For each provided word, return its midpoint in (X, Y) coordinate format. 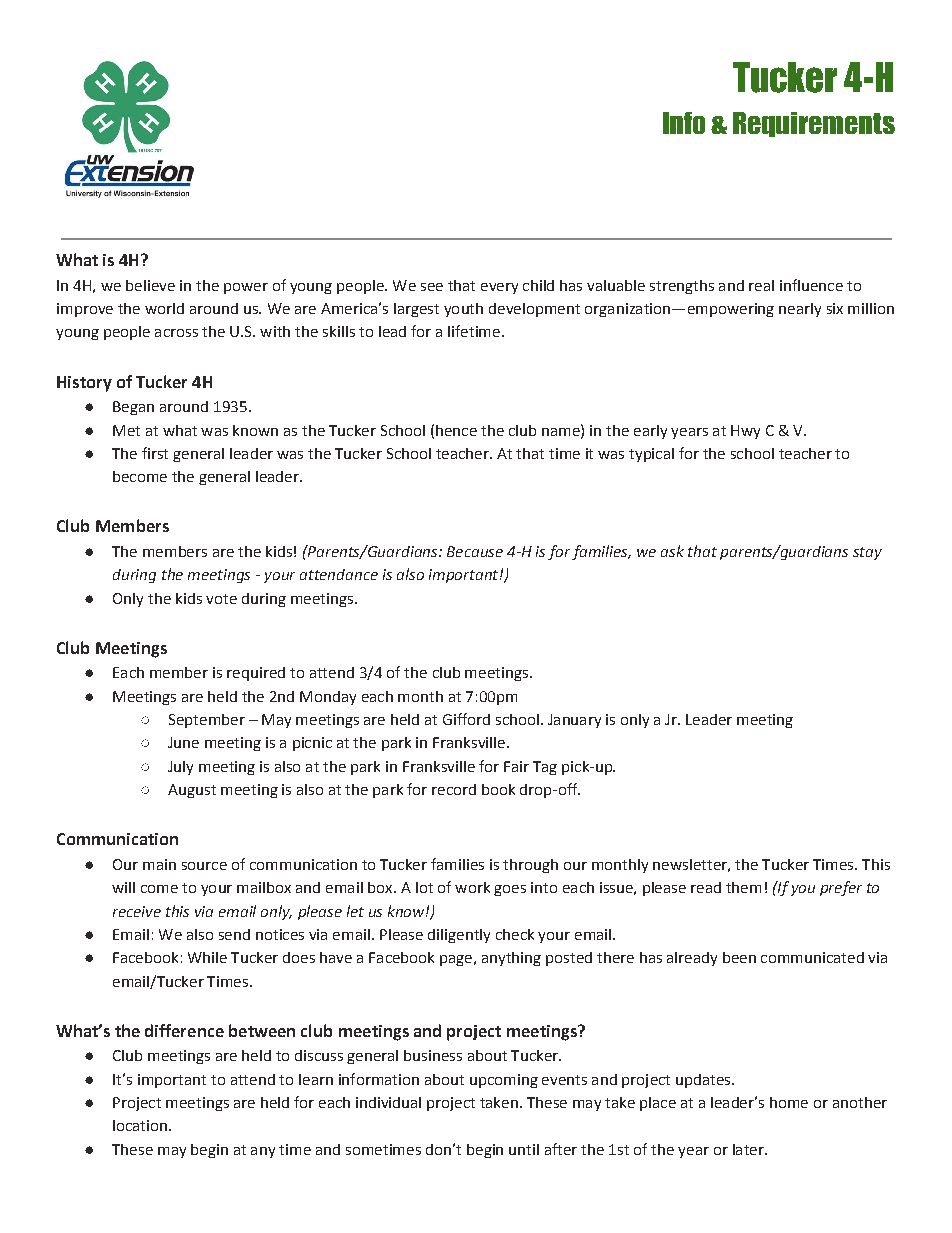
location (140, 1125)
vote (221, 599)
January (574, 721)
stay (867, 553)
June (183, 742)
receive (137, 911)
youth (463, 310)
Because (475, 551)
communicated (812, 957)
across (176, 333)
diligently (459, 936)
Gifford (466, 719)
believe (150, 285)
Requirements (814, 124)
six (835, 308)
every (499, 288)
